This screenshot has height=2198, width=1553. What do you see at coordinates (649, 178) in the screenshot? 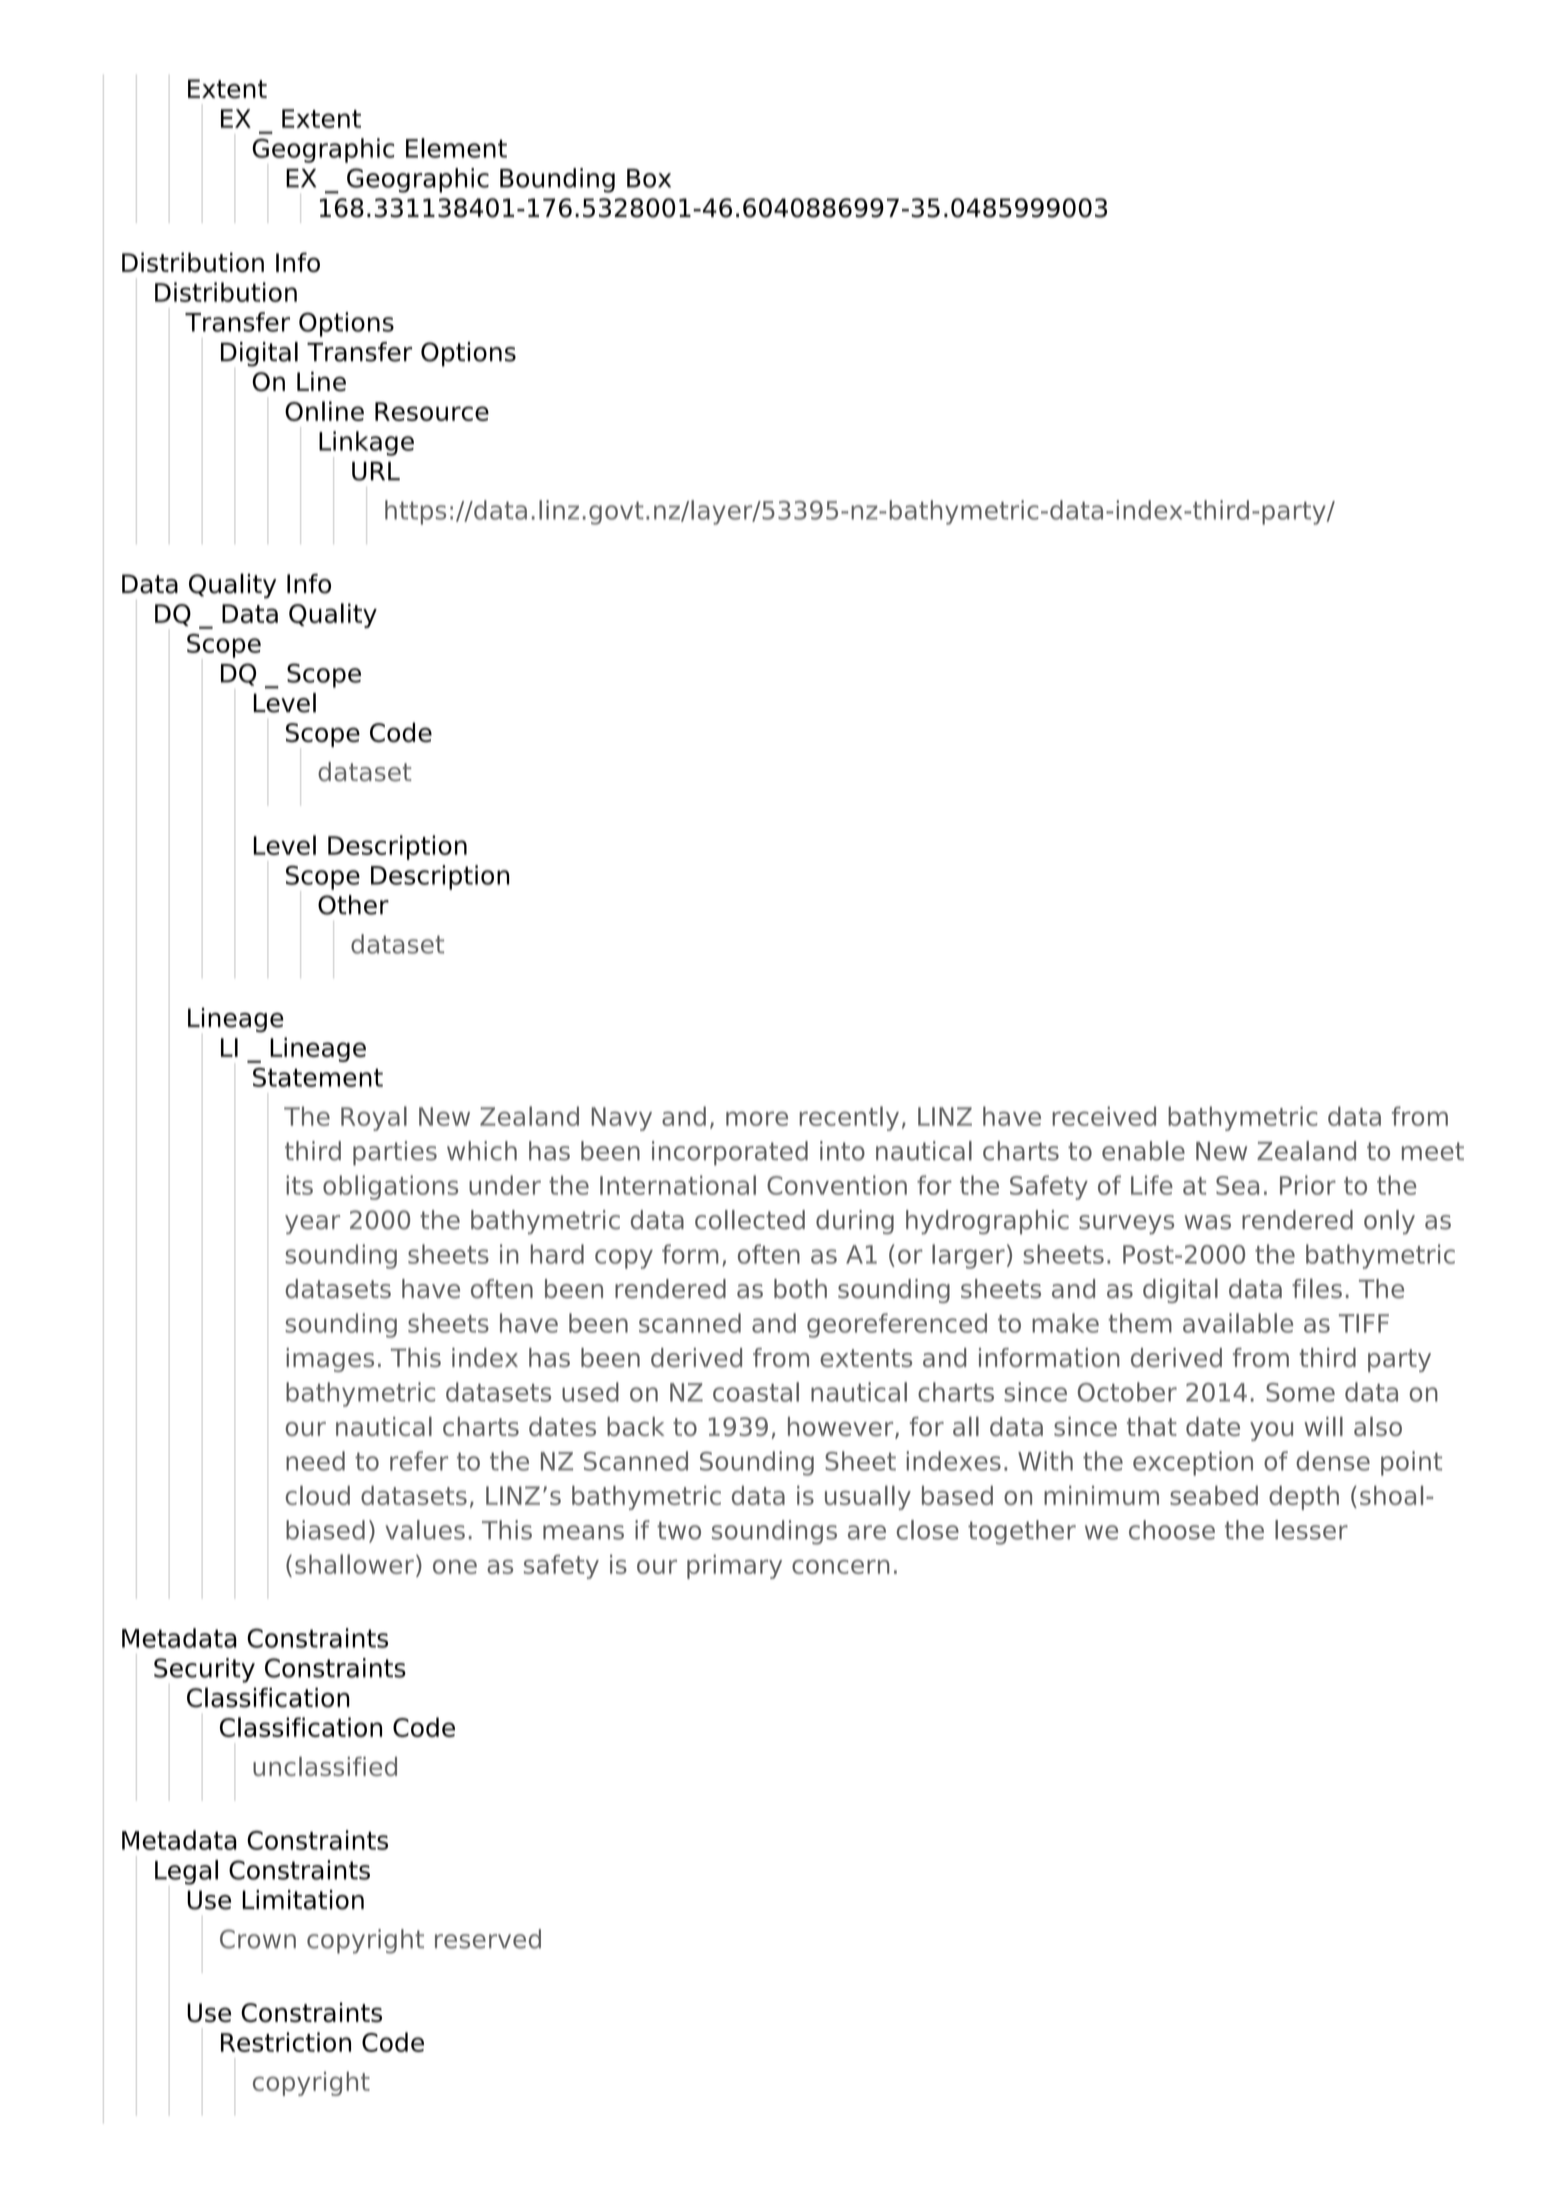
I see `Box` at bounding box center [649, 178].
